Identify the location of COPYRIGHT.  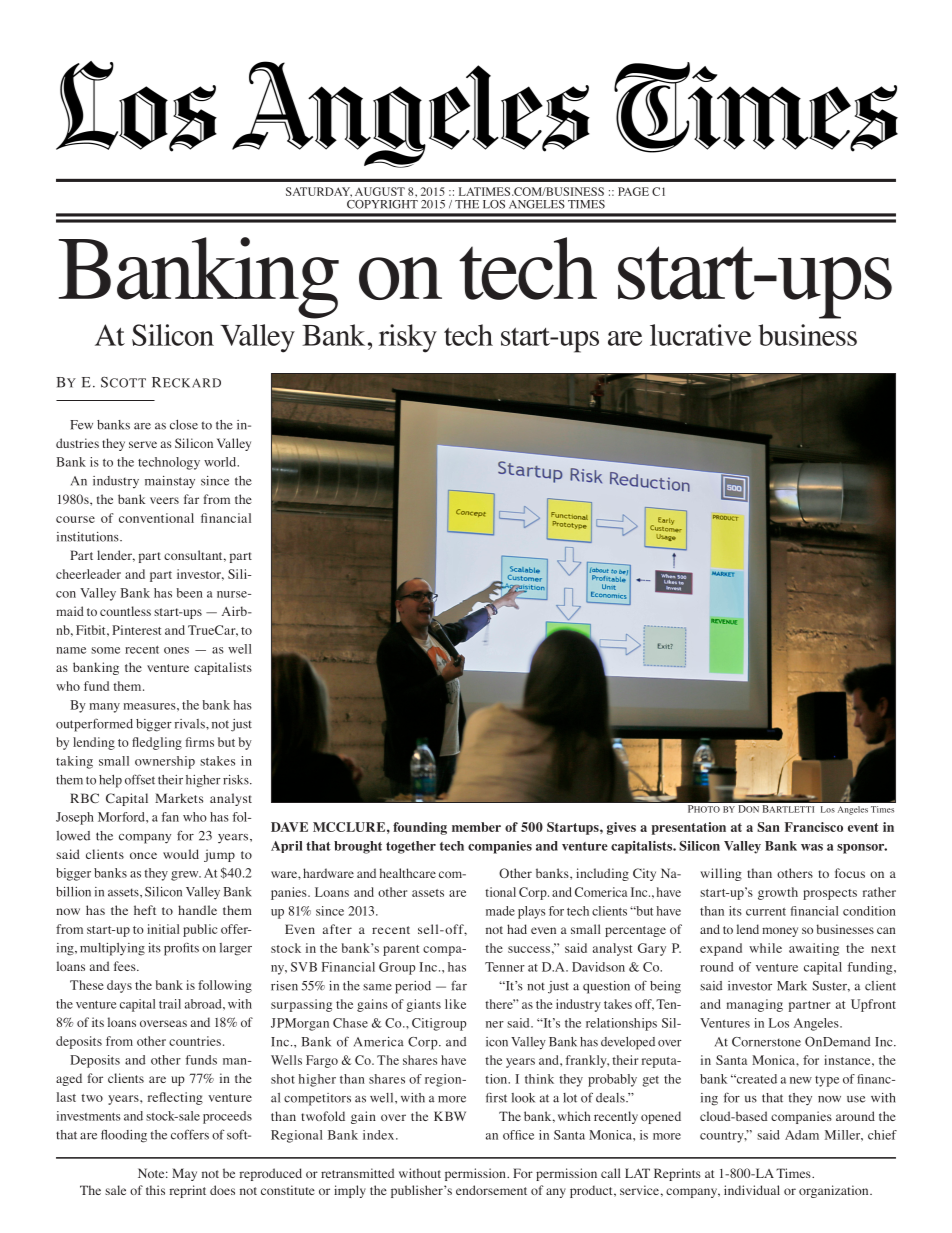
(382, 204).
